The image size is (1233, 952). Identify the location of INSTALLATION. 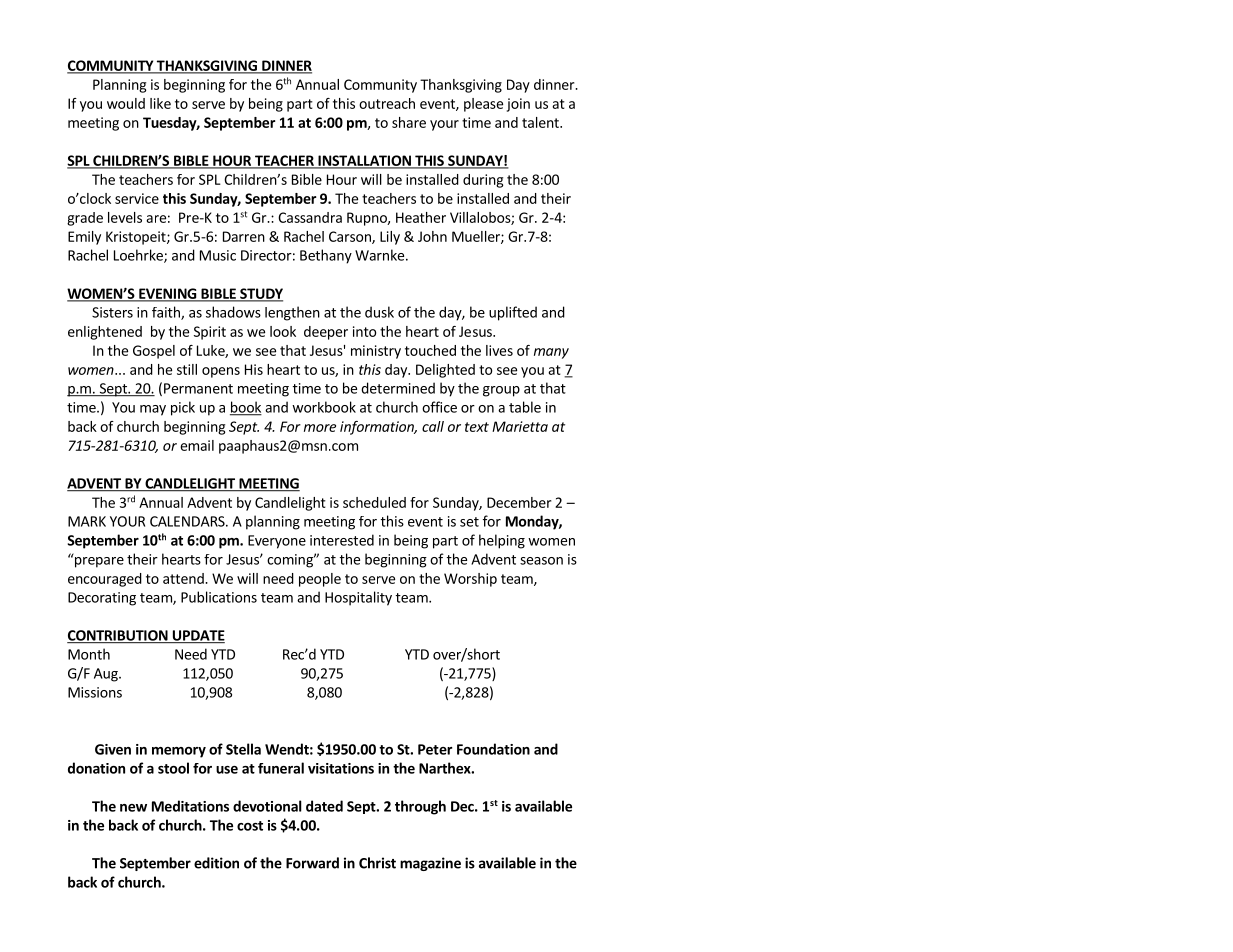
(364, 161).
